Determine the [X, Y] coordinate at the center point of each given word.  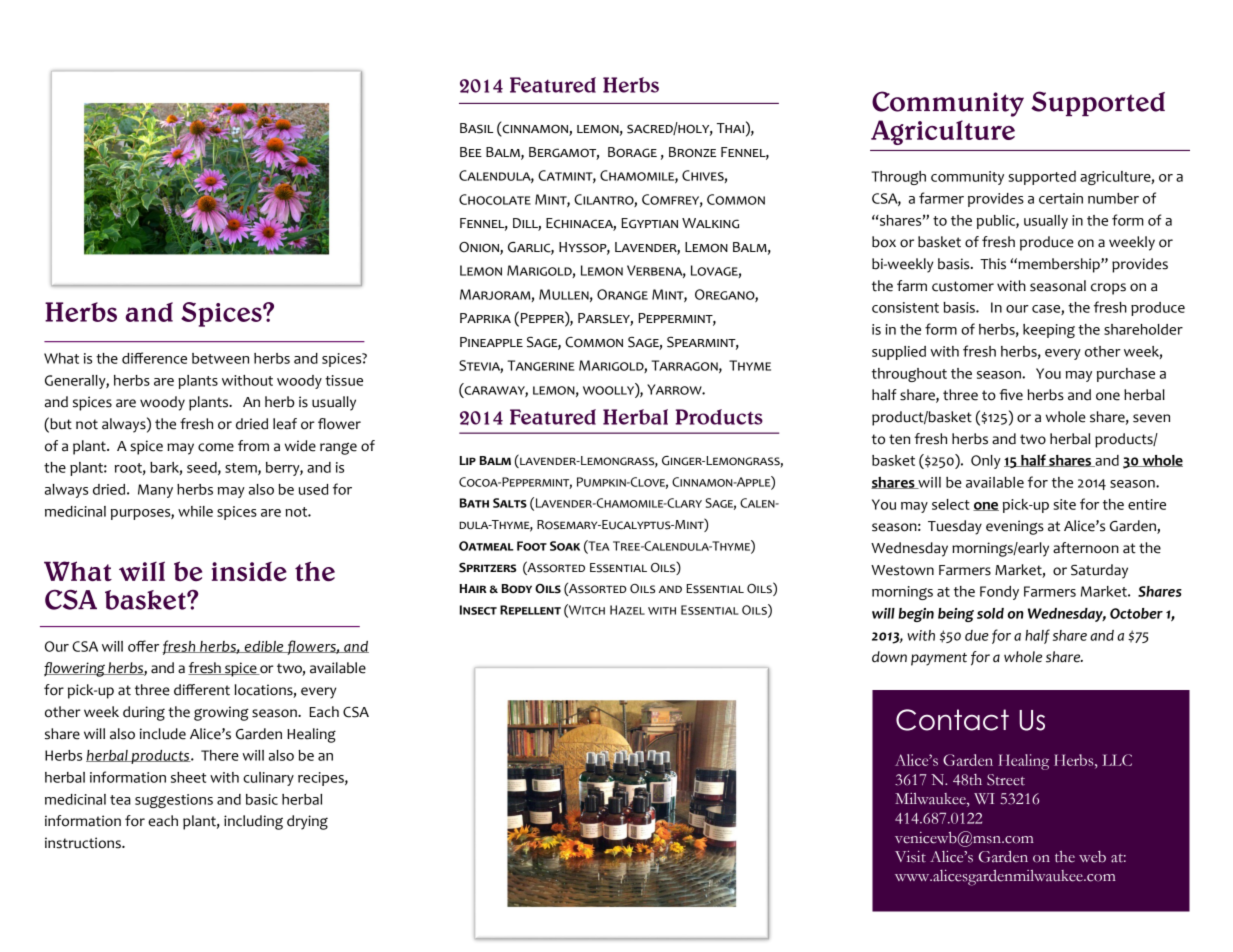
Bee [471, 152]
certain [1061, 198]
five [1011, 395]
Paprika [485, 318]
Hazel [627, 610]
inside [249, 571]
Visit [910, 857]
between [220, 358]
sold [990, 613]
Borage [632, 152]
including [253, 822]
